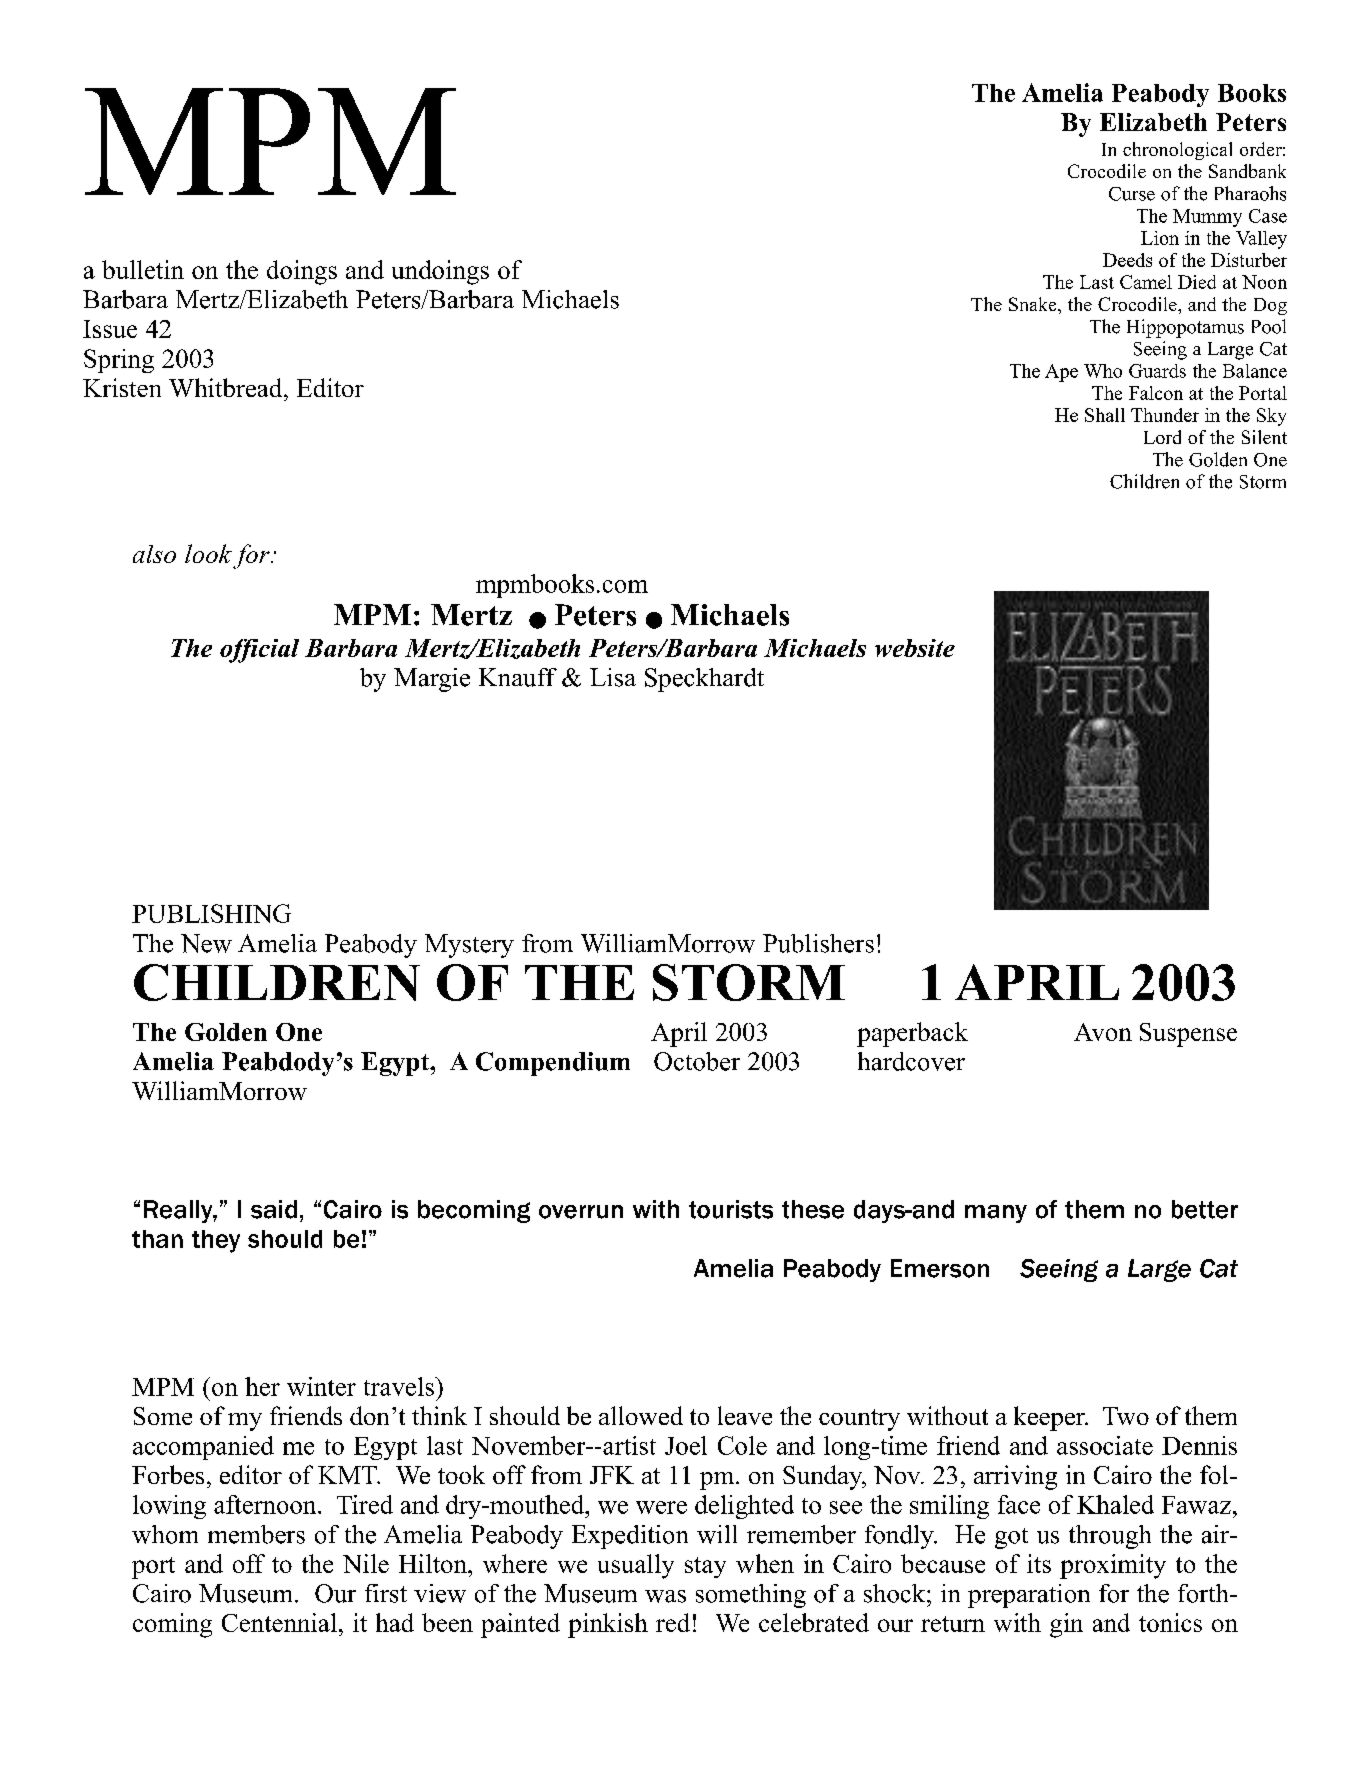  I want to click on Curse, so click(1132, 194).
